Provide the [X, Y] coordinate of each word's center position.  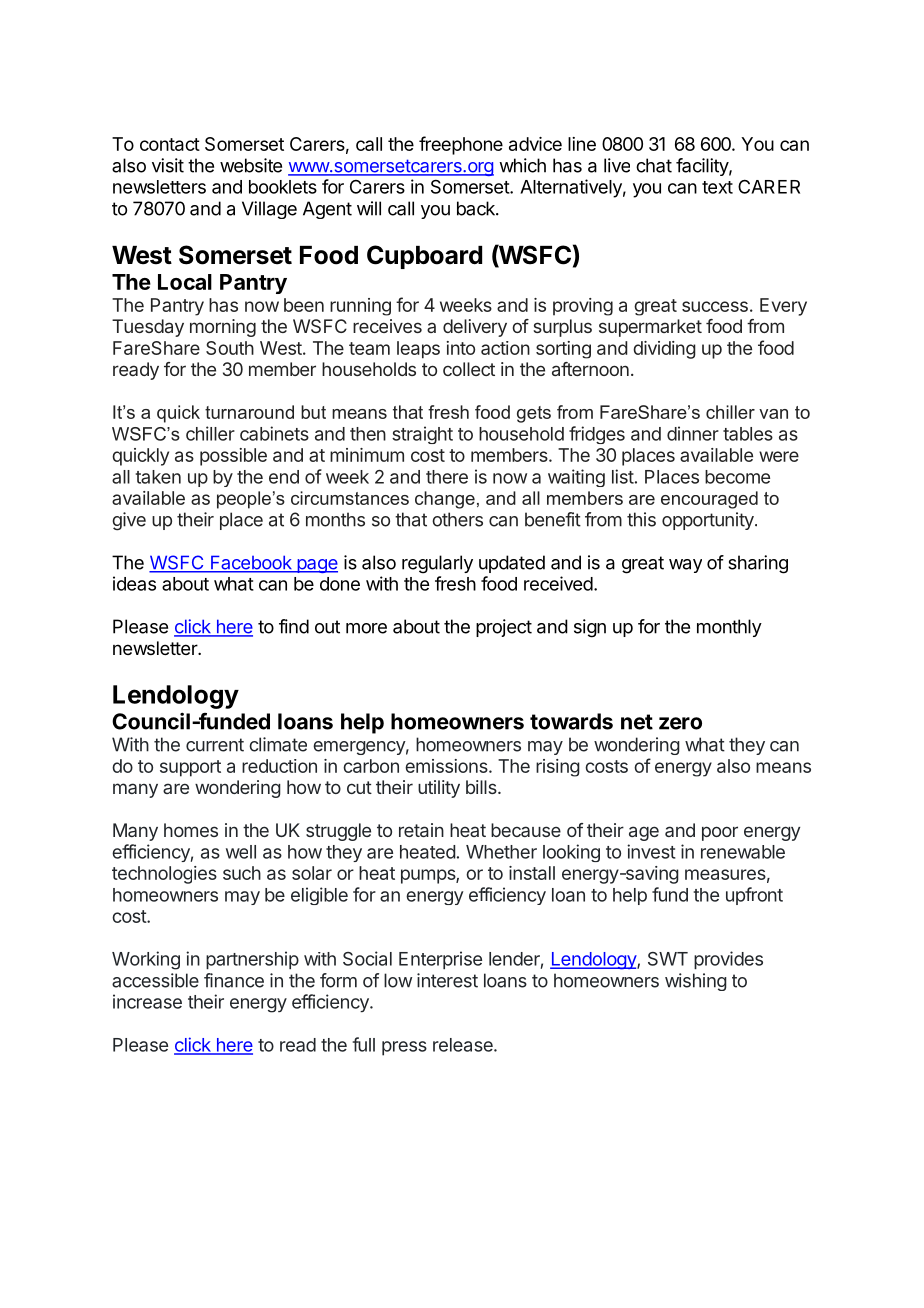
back [477, 208]
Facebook [251, 563]
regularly [437, 564]
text [717, 187]
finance [234, 980]
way [685, 566]
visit [168, 165]
